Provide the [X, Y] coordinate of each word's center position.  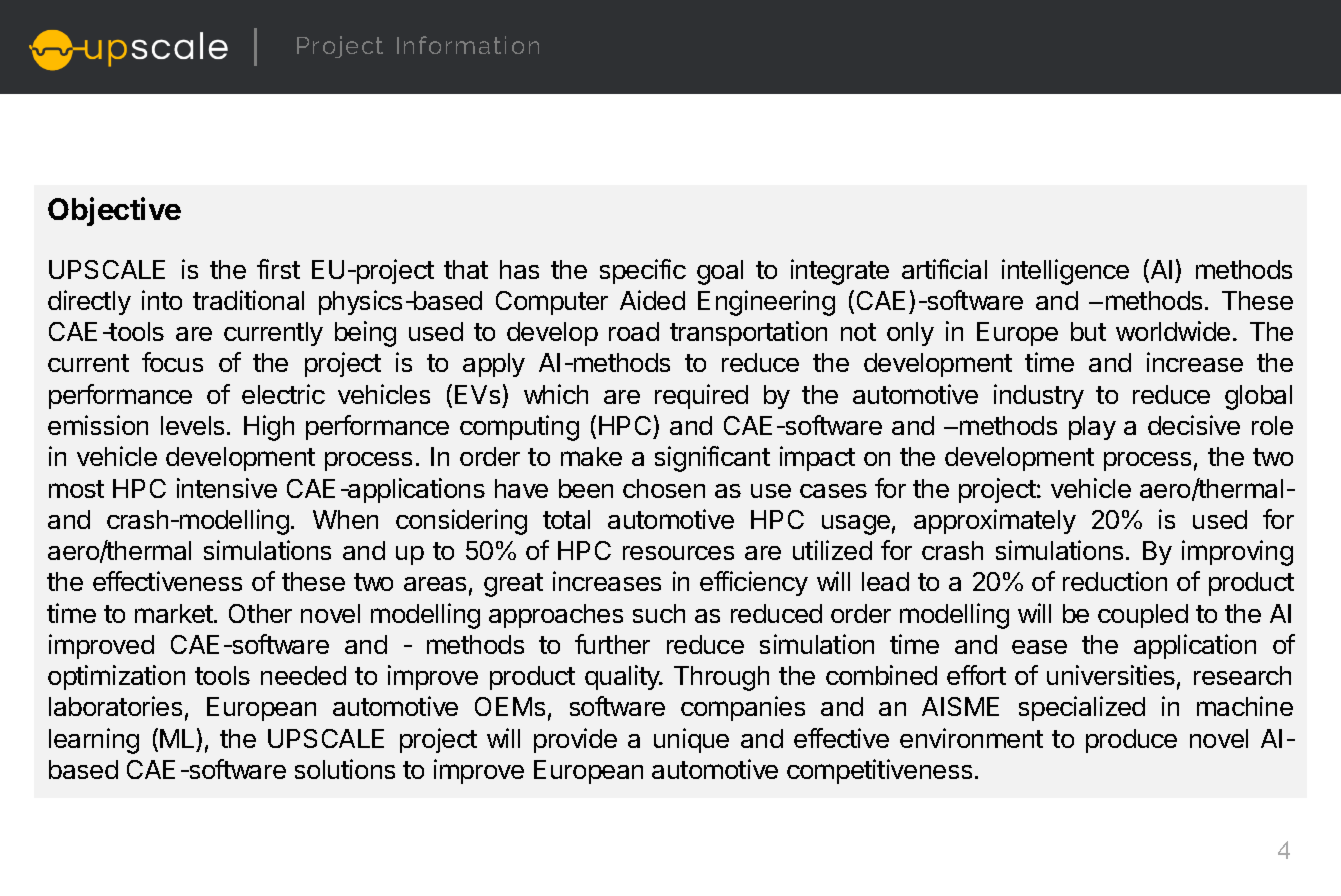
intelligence [1065, 272]
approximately [995, 521]
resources [678, 553]
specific [643, 271]
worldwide [1173, 331]
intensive [227, 488]
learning [94, 741]
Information [468, 45]
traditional [248, 300]
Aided [652, 300]
